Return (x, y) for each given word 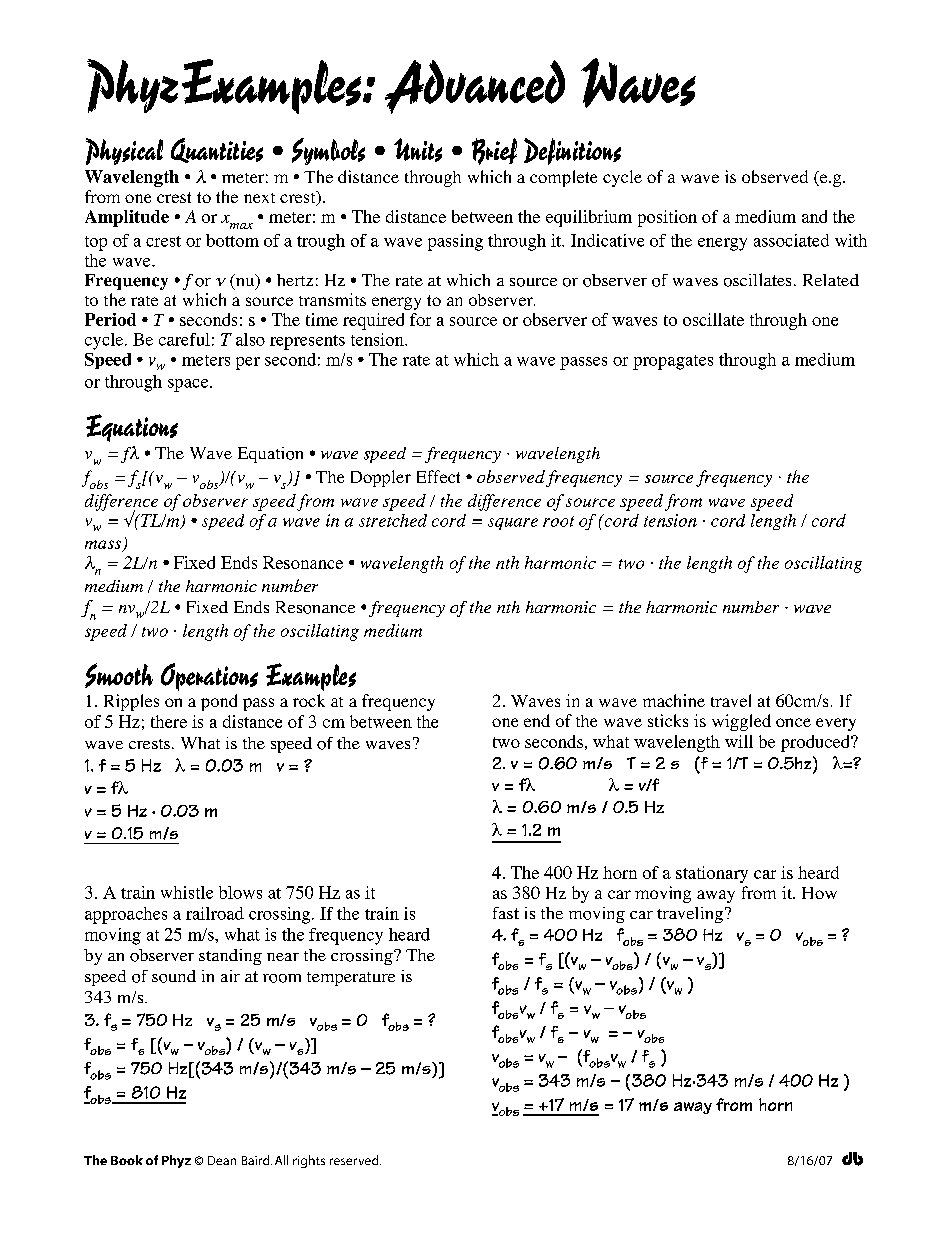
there (169, 721)
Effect (438, 476)
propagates (673, 362)
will (739, 741)
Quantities (217, 150)
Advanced (475, 87)
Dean (222, 1160)
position (667, 218)
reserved (355, 1160)
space (189, 385)
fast (506, 913)
